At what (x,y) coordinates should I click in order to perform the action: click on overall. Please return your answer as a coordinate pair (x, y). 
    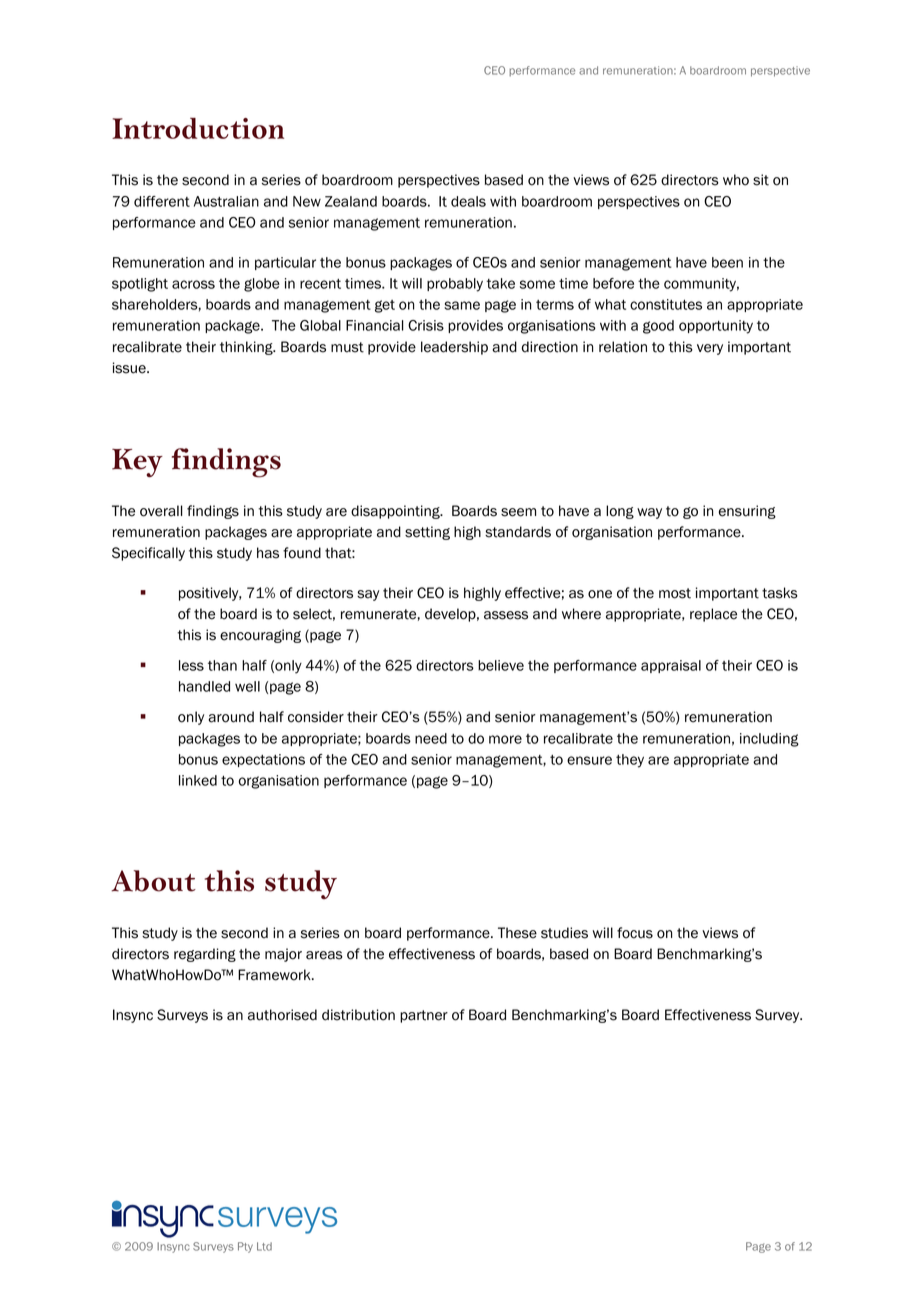
    Looking at the image, I should click on (161, 511).
